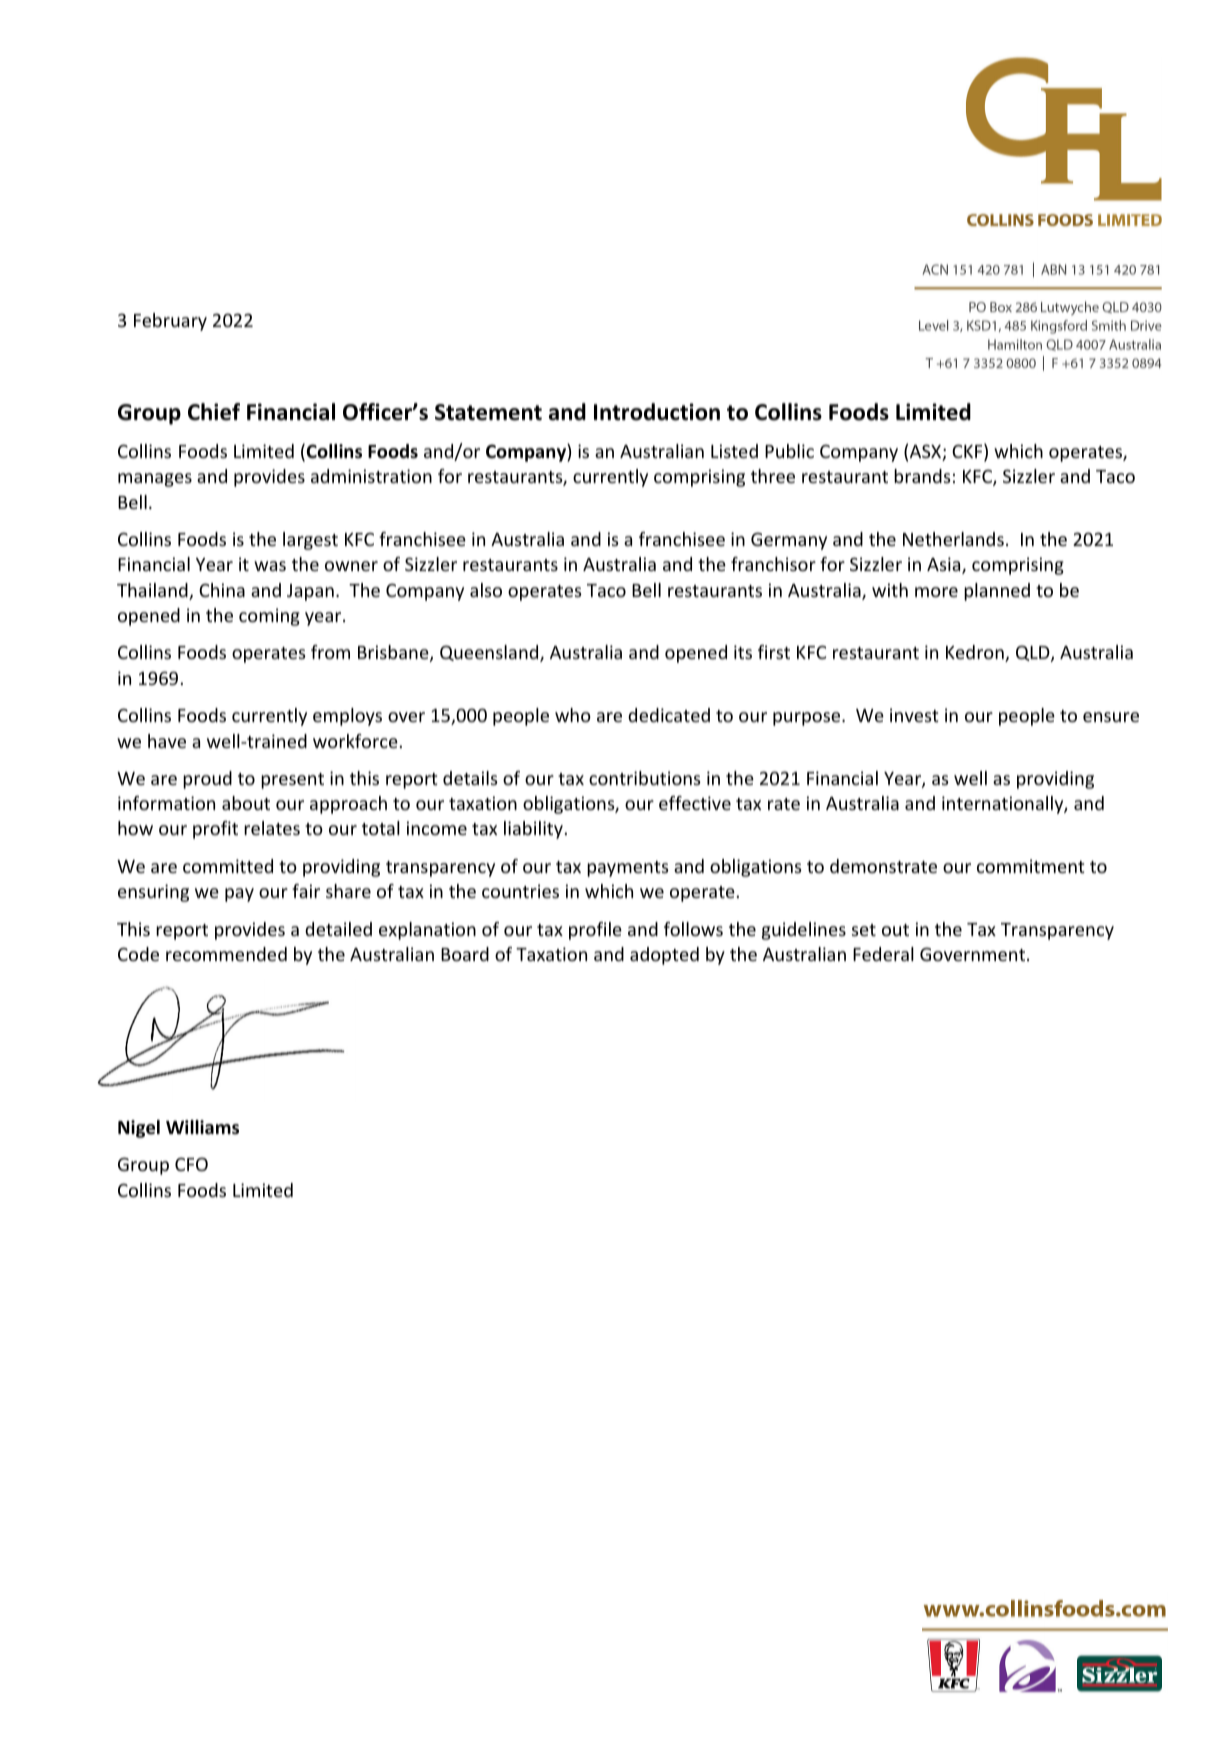 Image resolution: width=1229 pixels, height=1738 pixels. Describe the element at coordinates (657, 412) in the document. I see `Introduction` at that location.
